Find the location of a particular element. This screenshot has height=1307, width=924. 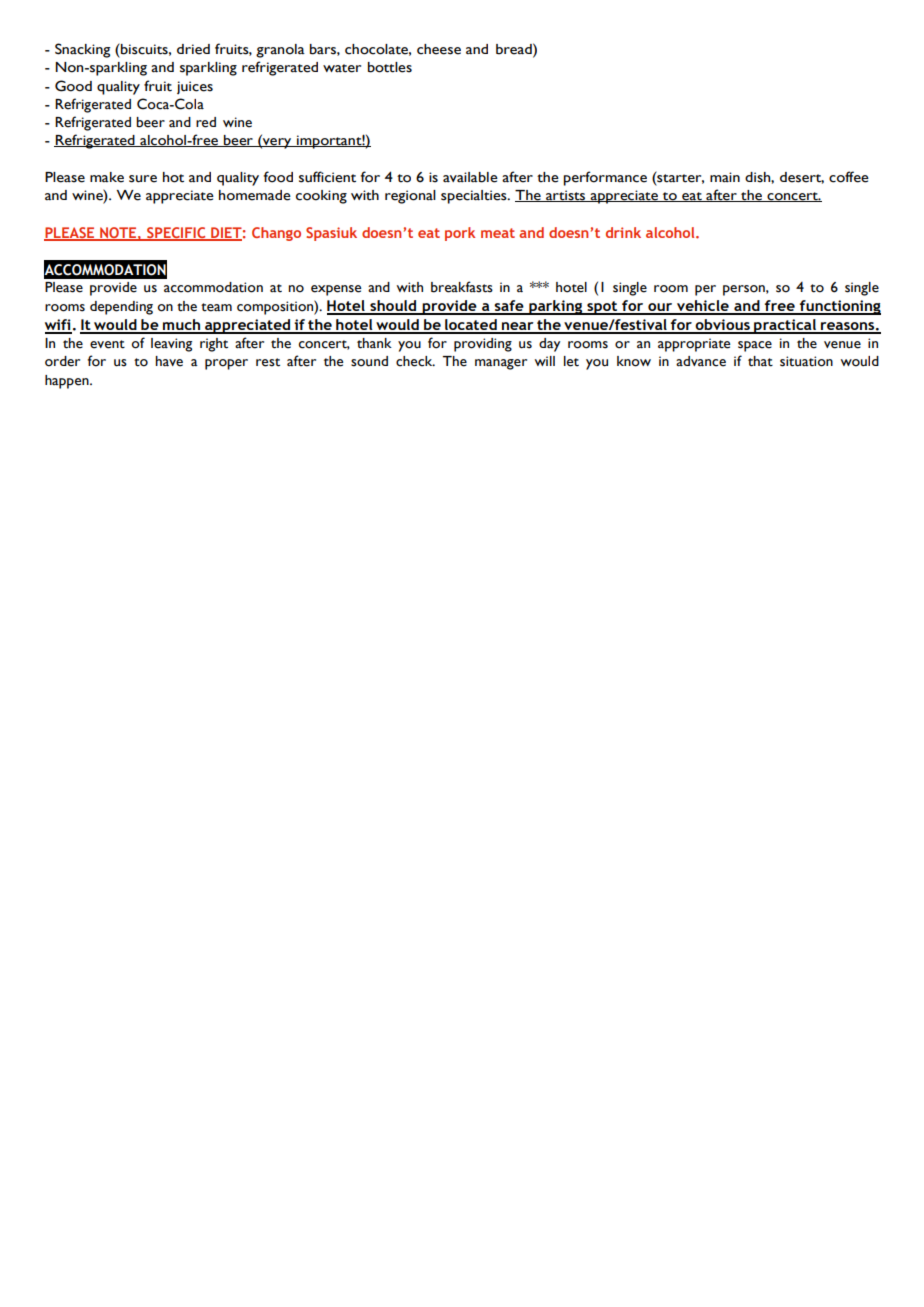

SPECIFIC is located at coordinates (176, 233).
